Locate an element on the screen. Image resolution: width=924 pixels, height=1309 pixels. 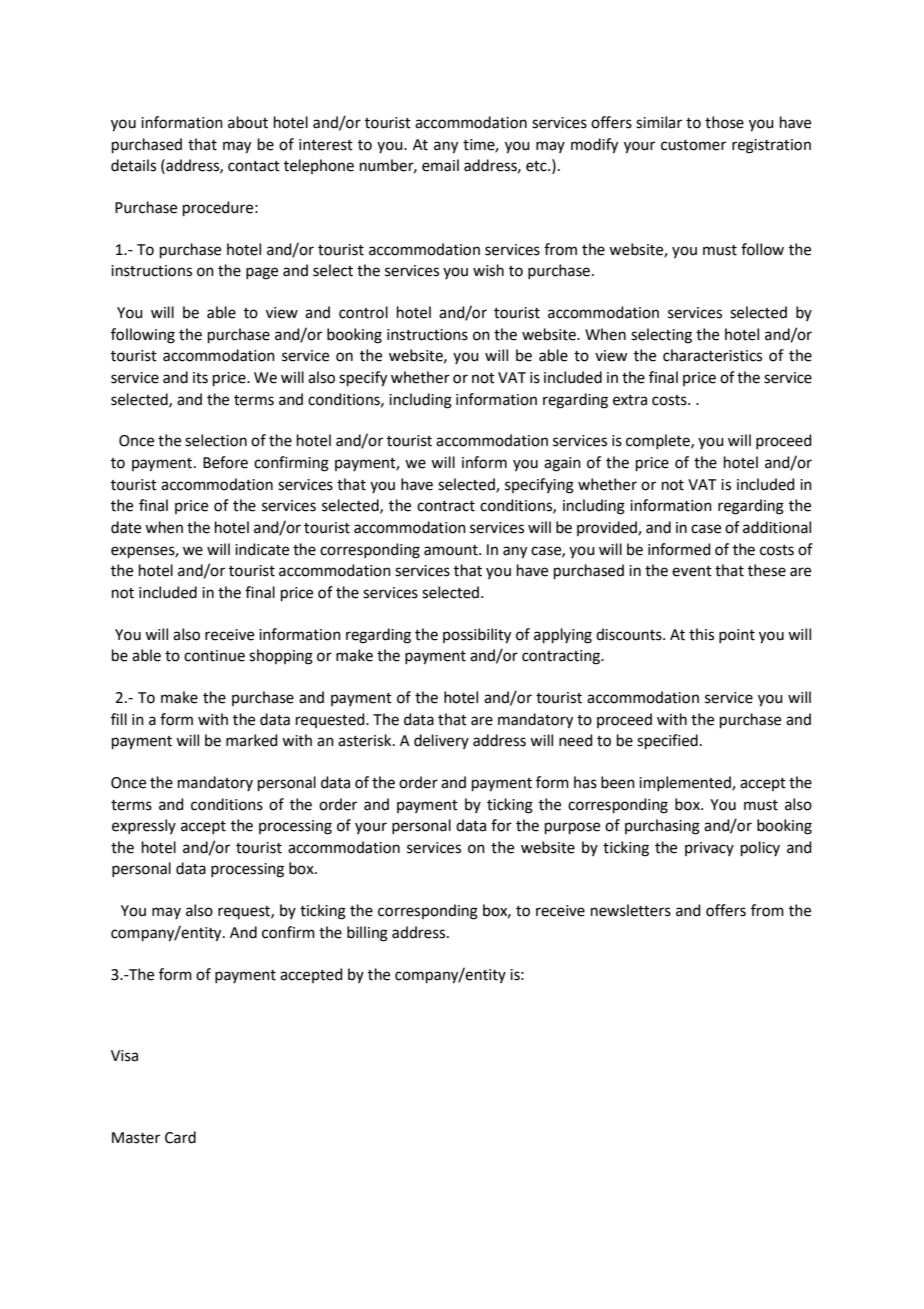
possibility is located at coordinates (477, 636).
